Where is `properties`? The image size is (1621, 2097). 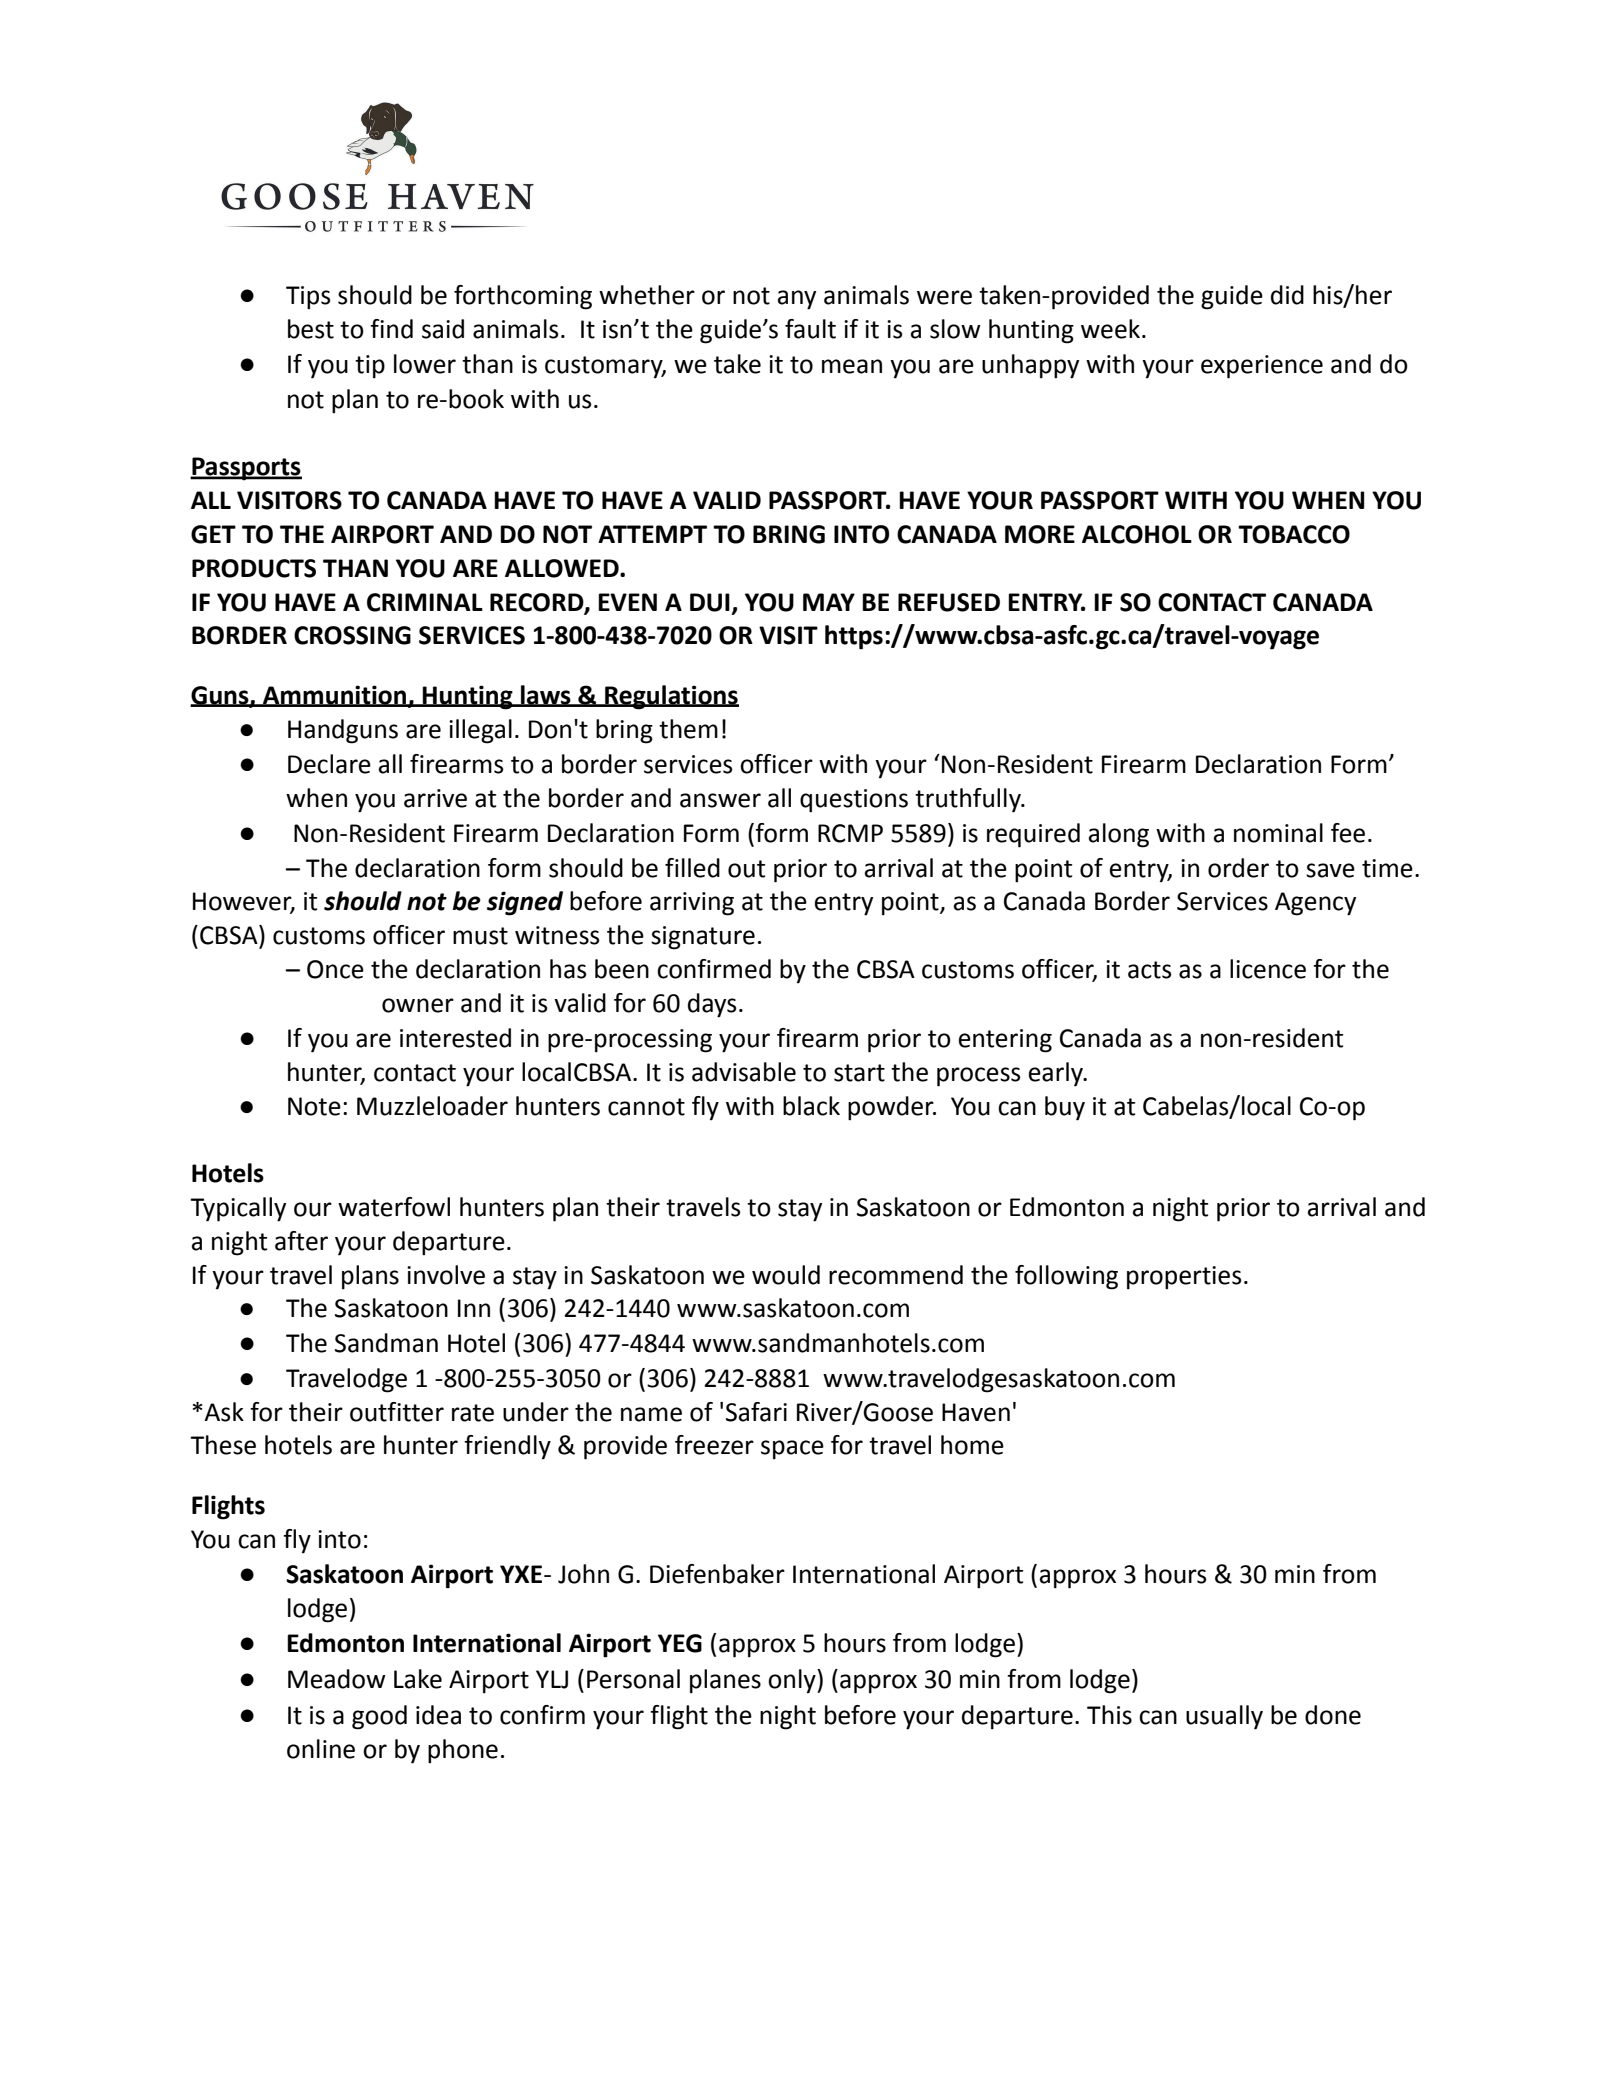 properties is located at coordinates (1184, 1278).
